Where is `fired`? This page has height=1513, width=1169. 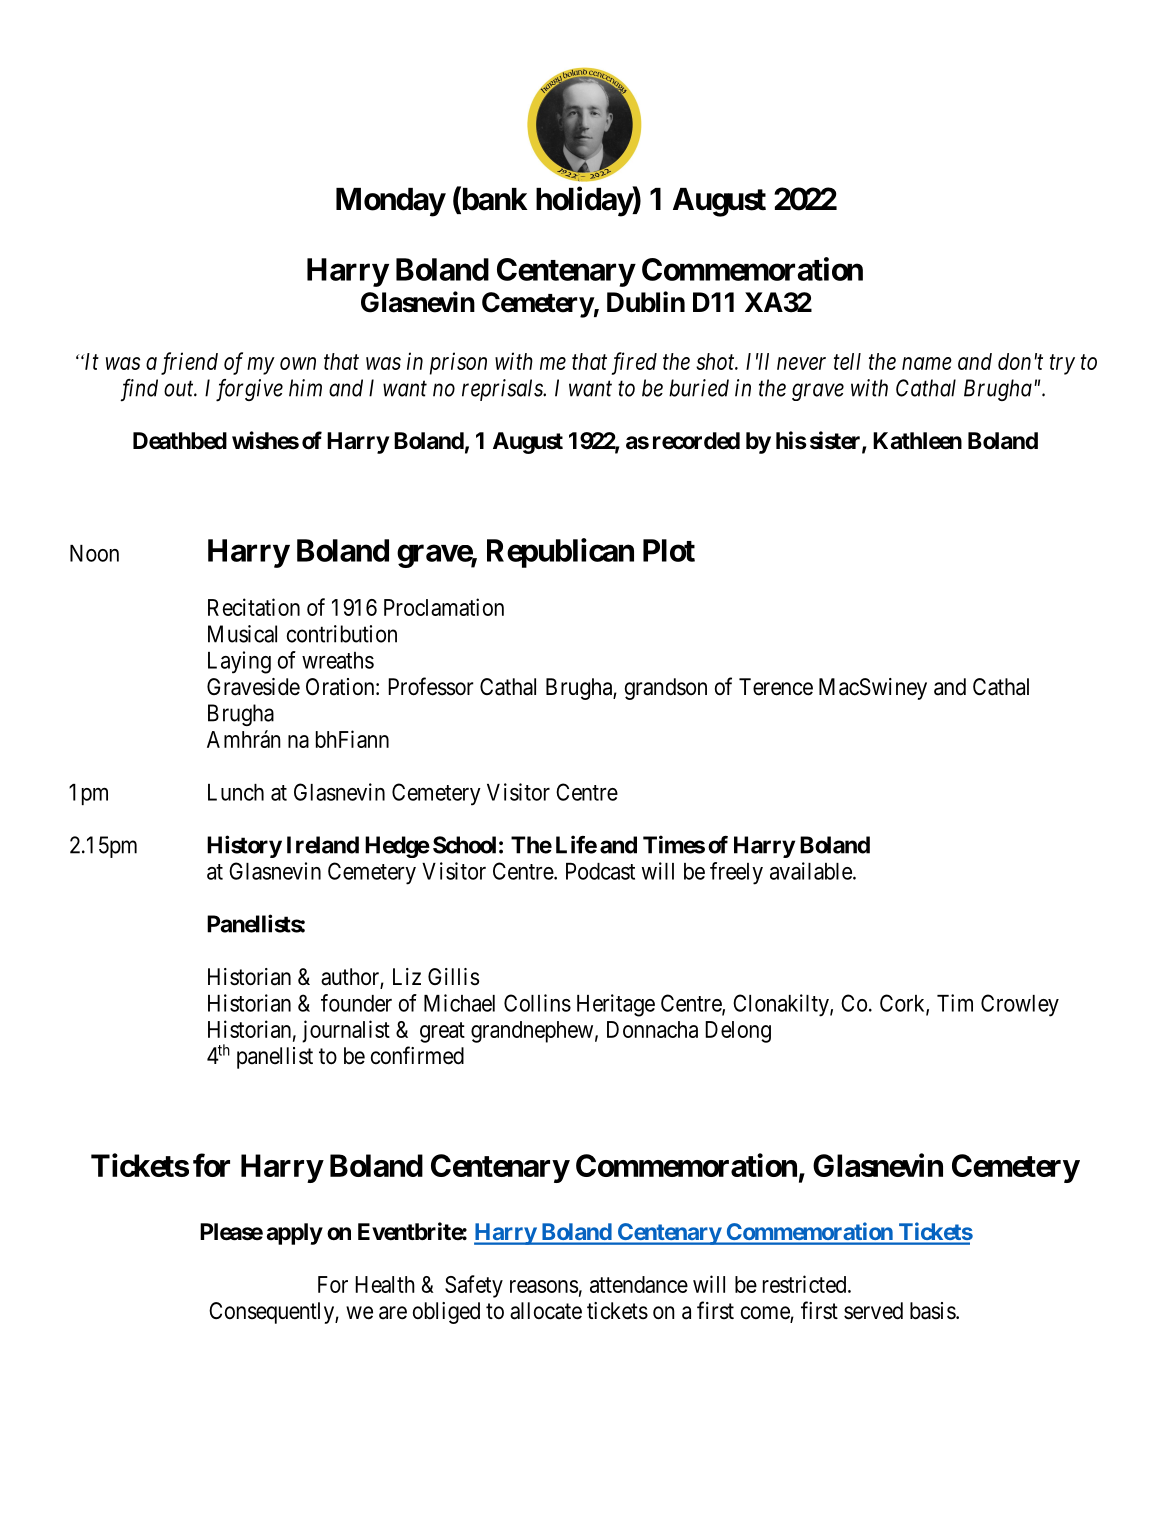 fired is located at coordinates (634, 363).
